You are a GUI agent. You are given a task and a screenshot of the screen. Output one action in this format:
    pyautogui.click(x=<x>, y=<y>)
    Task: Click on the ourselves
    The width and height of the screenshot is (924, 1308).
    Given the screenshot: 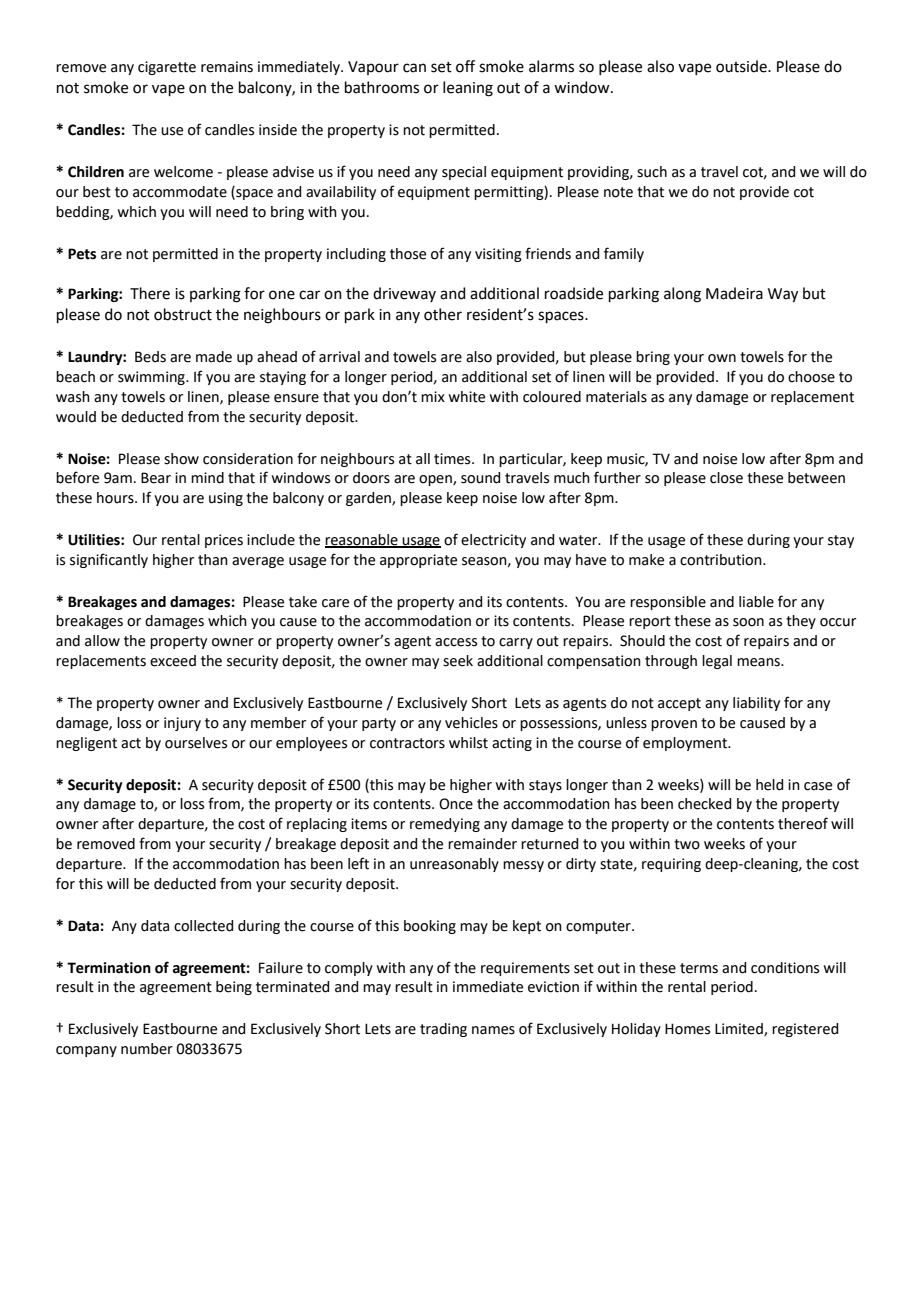 What is the action you would take?
    pyautogui.click(x=196, y=743)
